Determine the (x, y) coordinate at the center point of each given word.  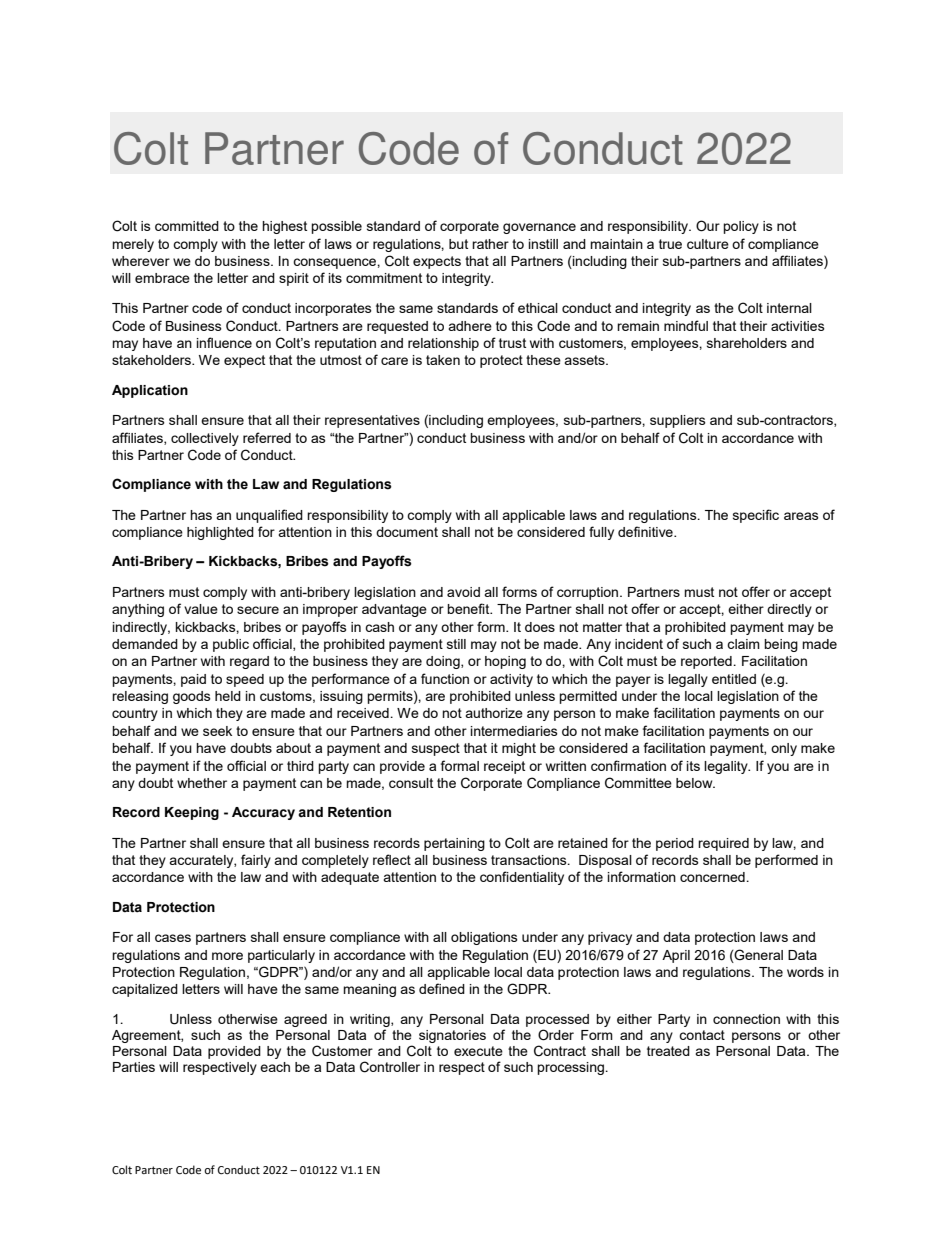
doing (444, 662)
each (275, 1067)
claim (743, 644)
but (458, 244)
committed (187, 226)
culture (708, 244)
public (231, 645)
